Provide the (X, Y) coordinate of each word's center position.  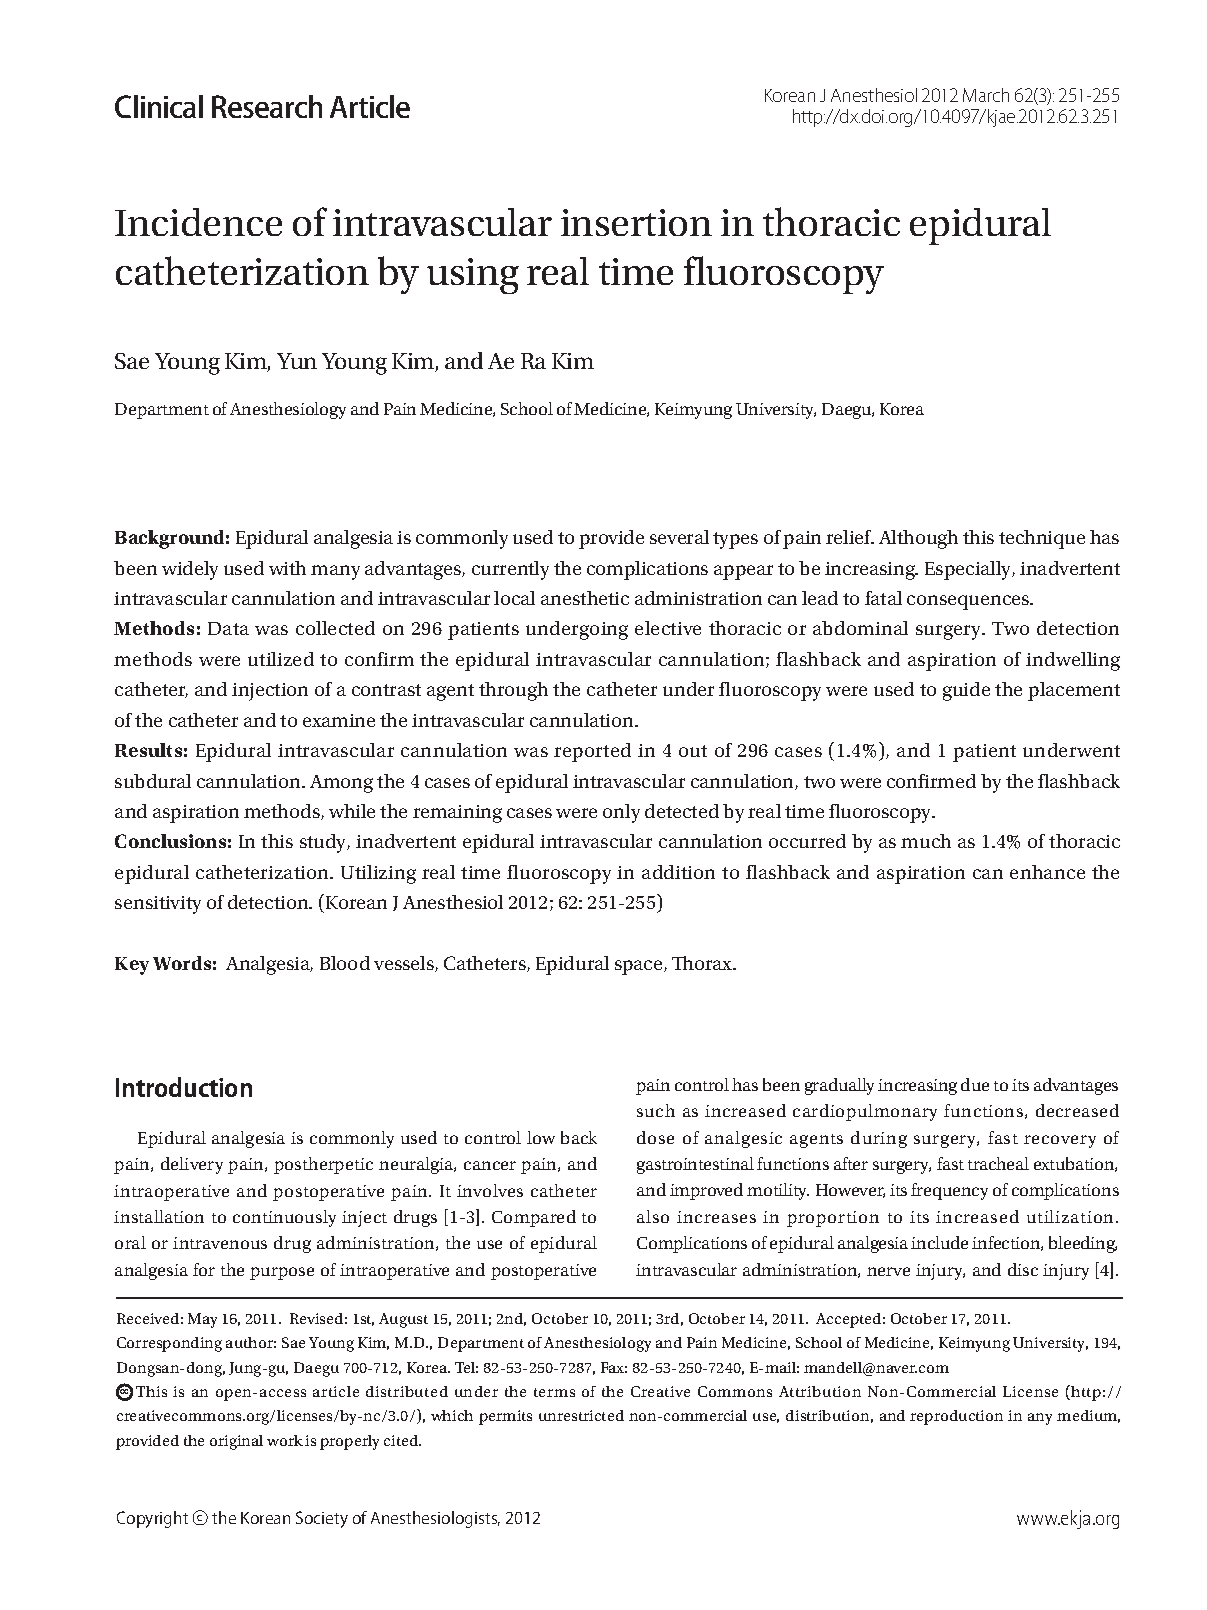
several (679, 537)
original (236, 1442)
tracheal (998, 1163)
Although (918, 539)
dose (655, 1137)
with (287, 568)
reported (592, 752)
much (926, 841)
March (986, 95)
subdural (153, 781)
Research (267, 106)
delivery (192, 1165)
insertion (636, 222)
